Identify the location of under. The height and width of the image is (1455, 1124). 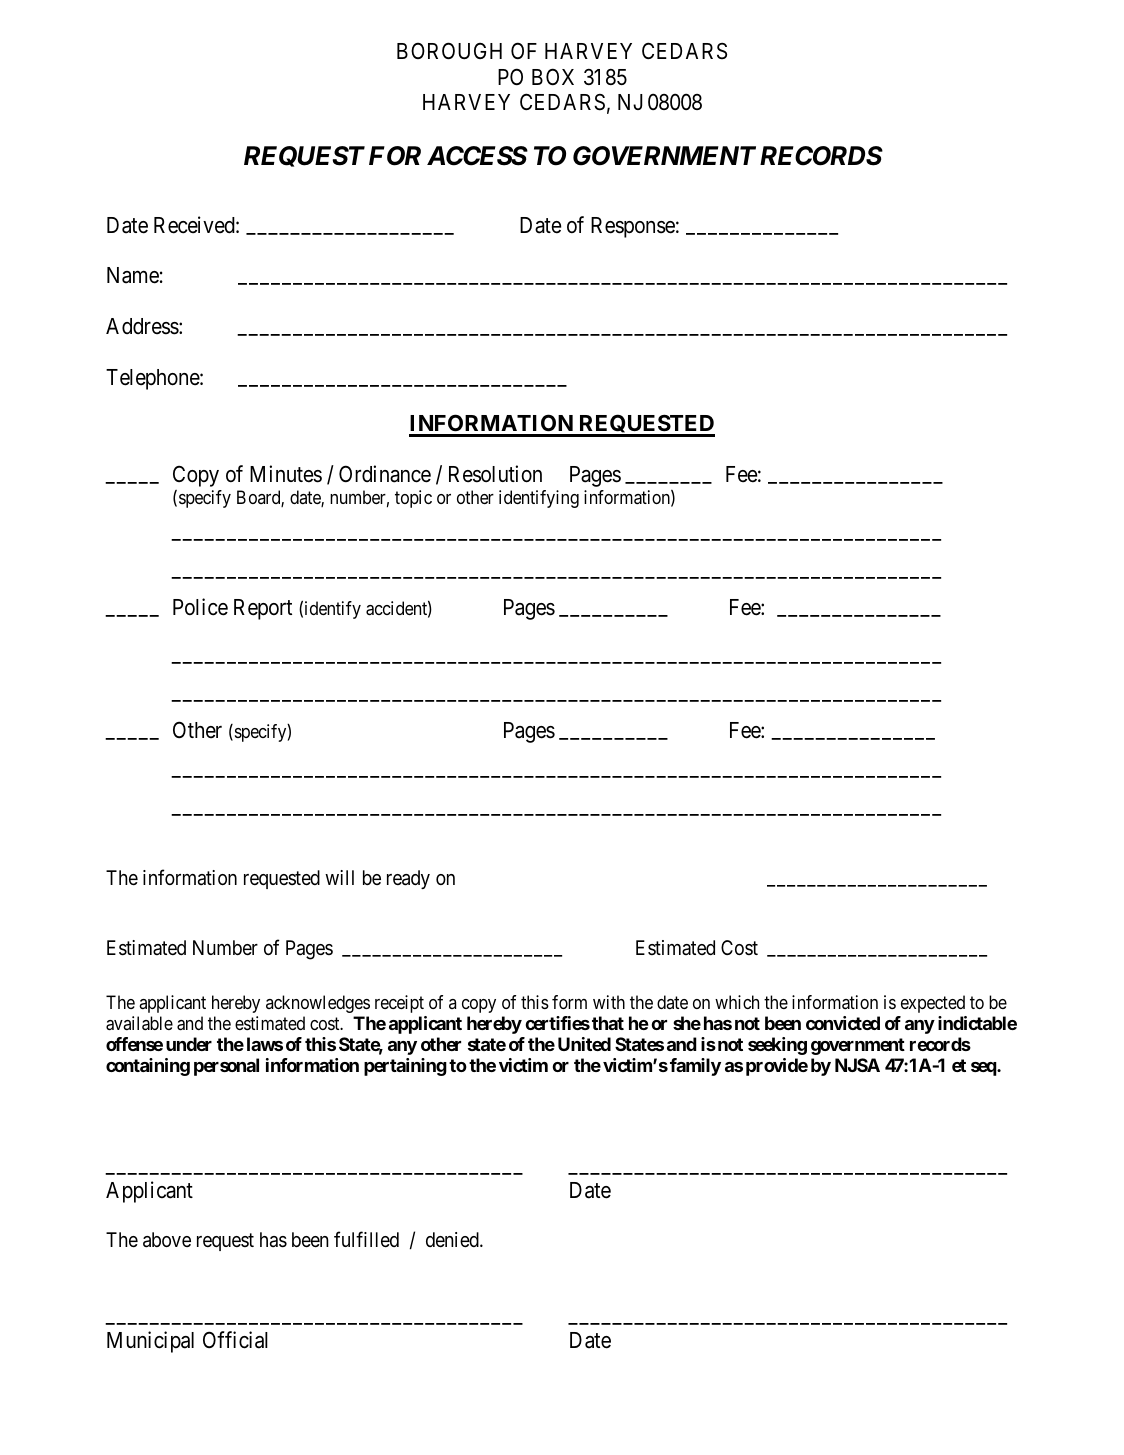
(189, 1044).
